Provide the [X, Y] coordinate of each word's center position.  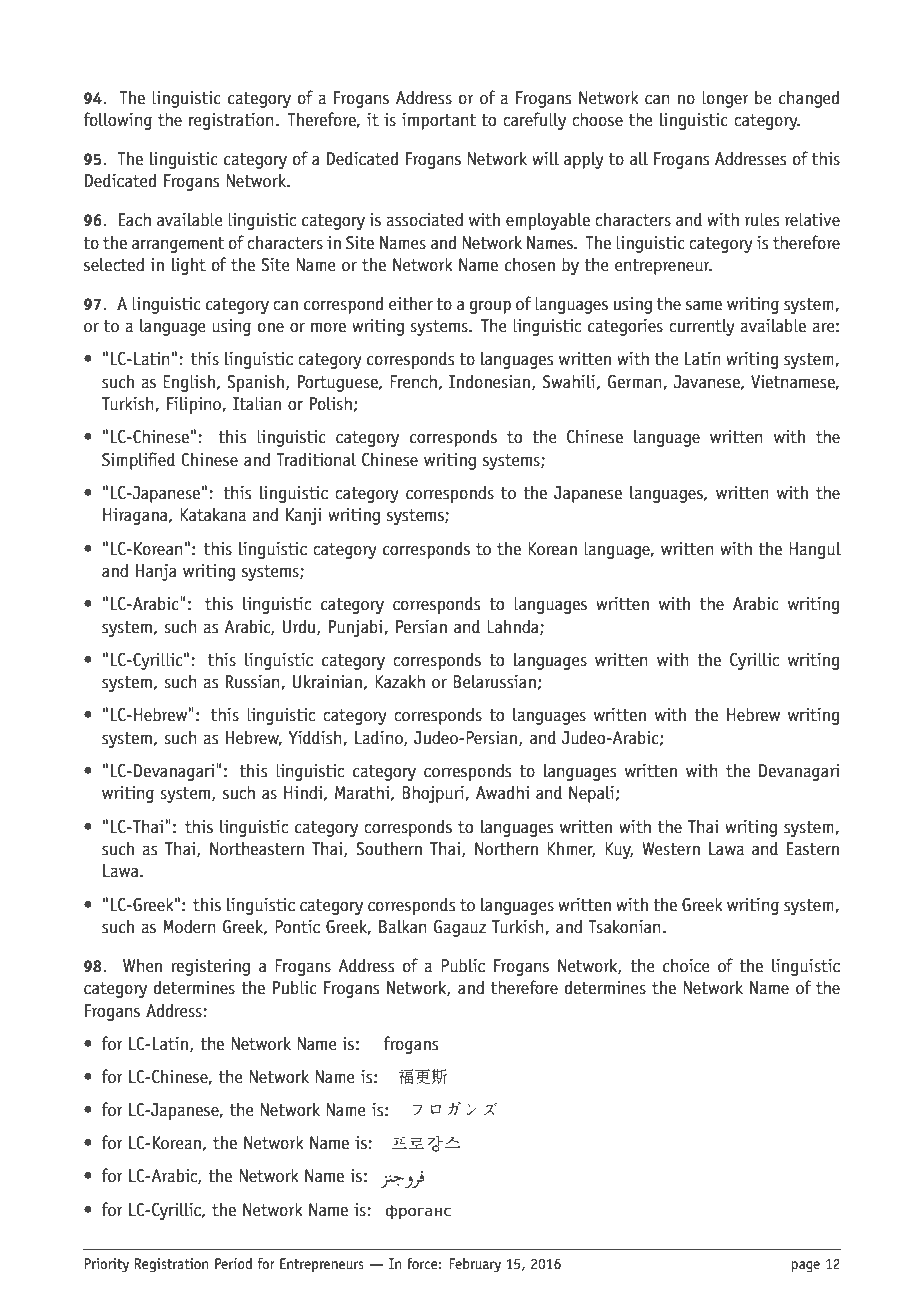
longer [725, 99]
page [805, 1267]
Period [233, 1263]
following [117, 121]
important [439, 121]
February [475, 1265]
